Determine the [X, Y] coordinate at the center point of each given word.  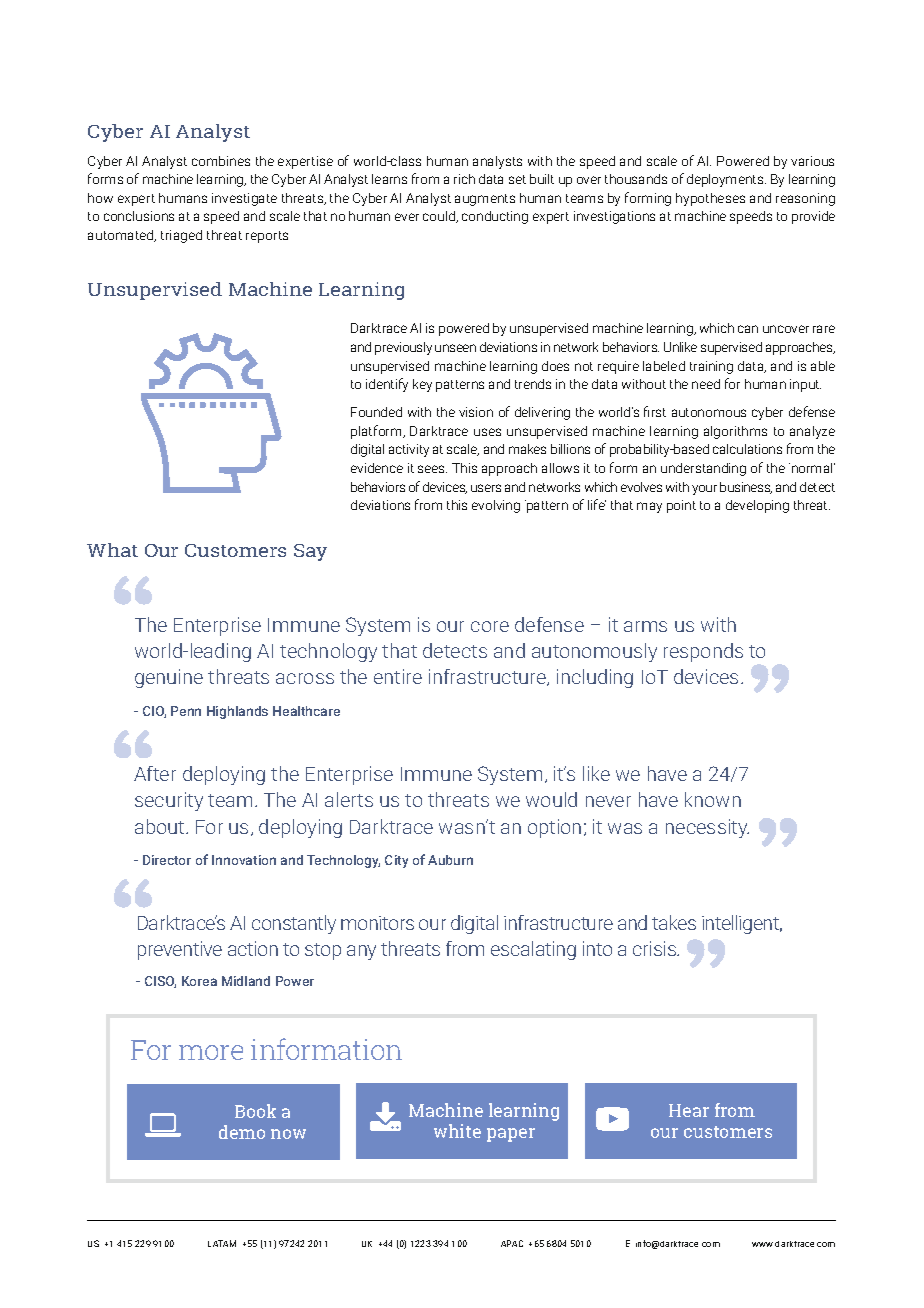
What [112, 550]
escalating [533, 950]
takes [674, 922]
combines [221, 161]
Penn [186, 711]
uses [487, 432]
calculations [747, 449]
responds [703, 652]
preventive [180, 950]
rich [464, 179]
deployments [726, 180]
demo [242, 1132]
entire [398, 676]
